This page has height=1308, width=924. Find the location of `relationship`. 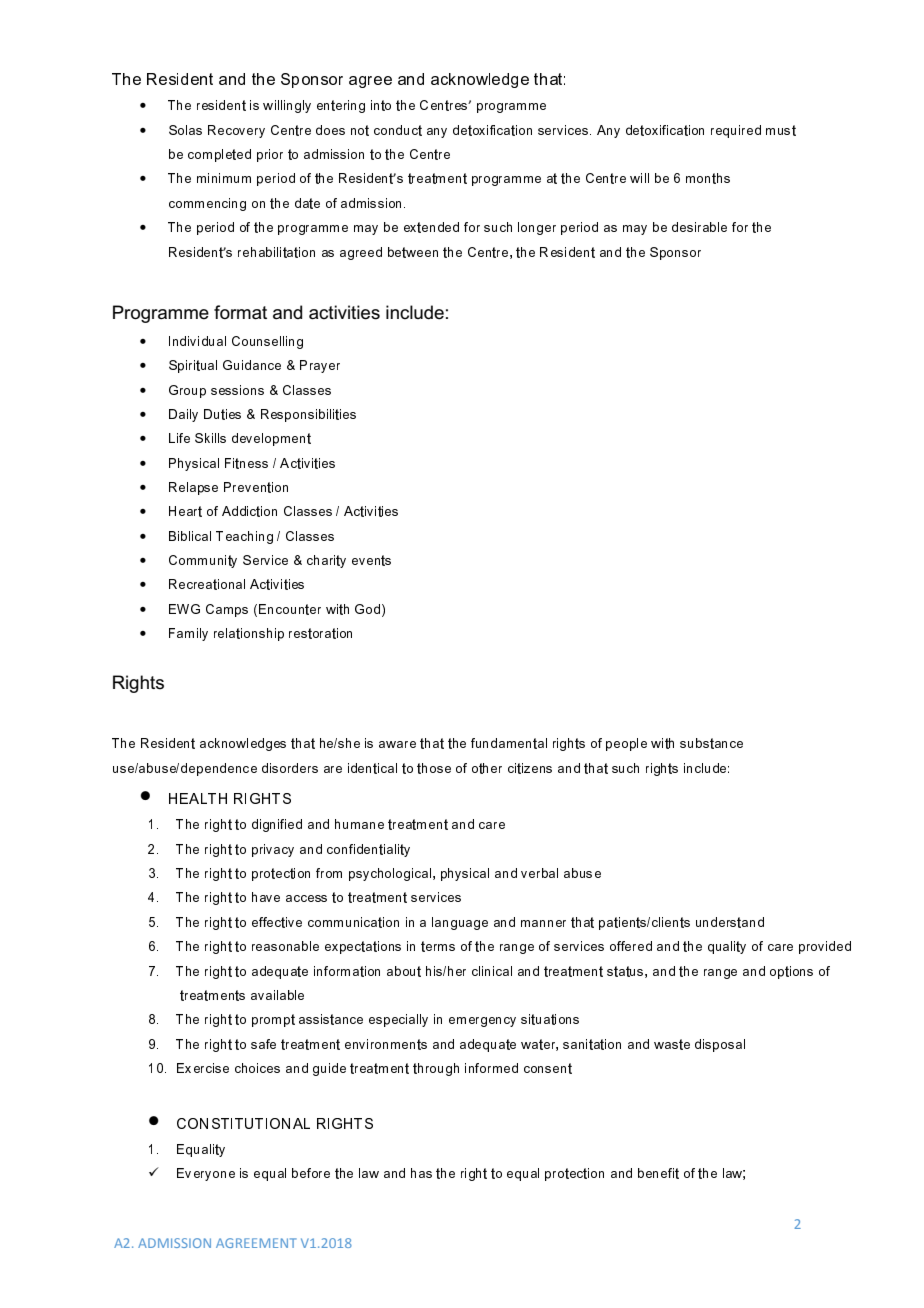

relationship is located at coordinates (249, 634).
